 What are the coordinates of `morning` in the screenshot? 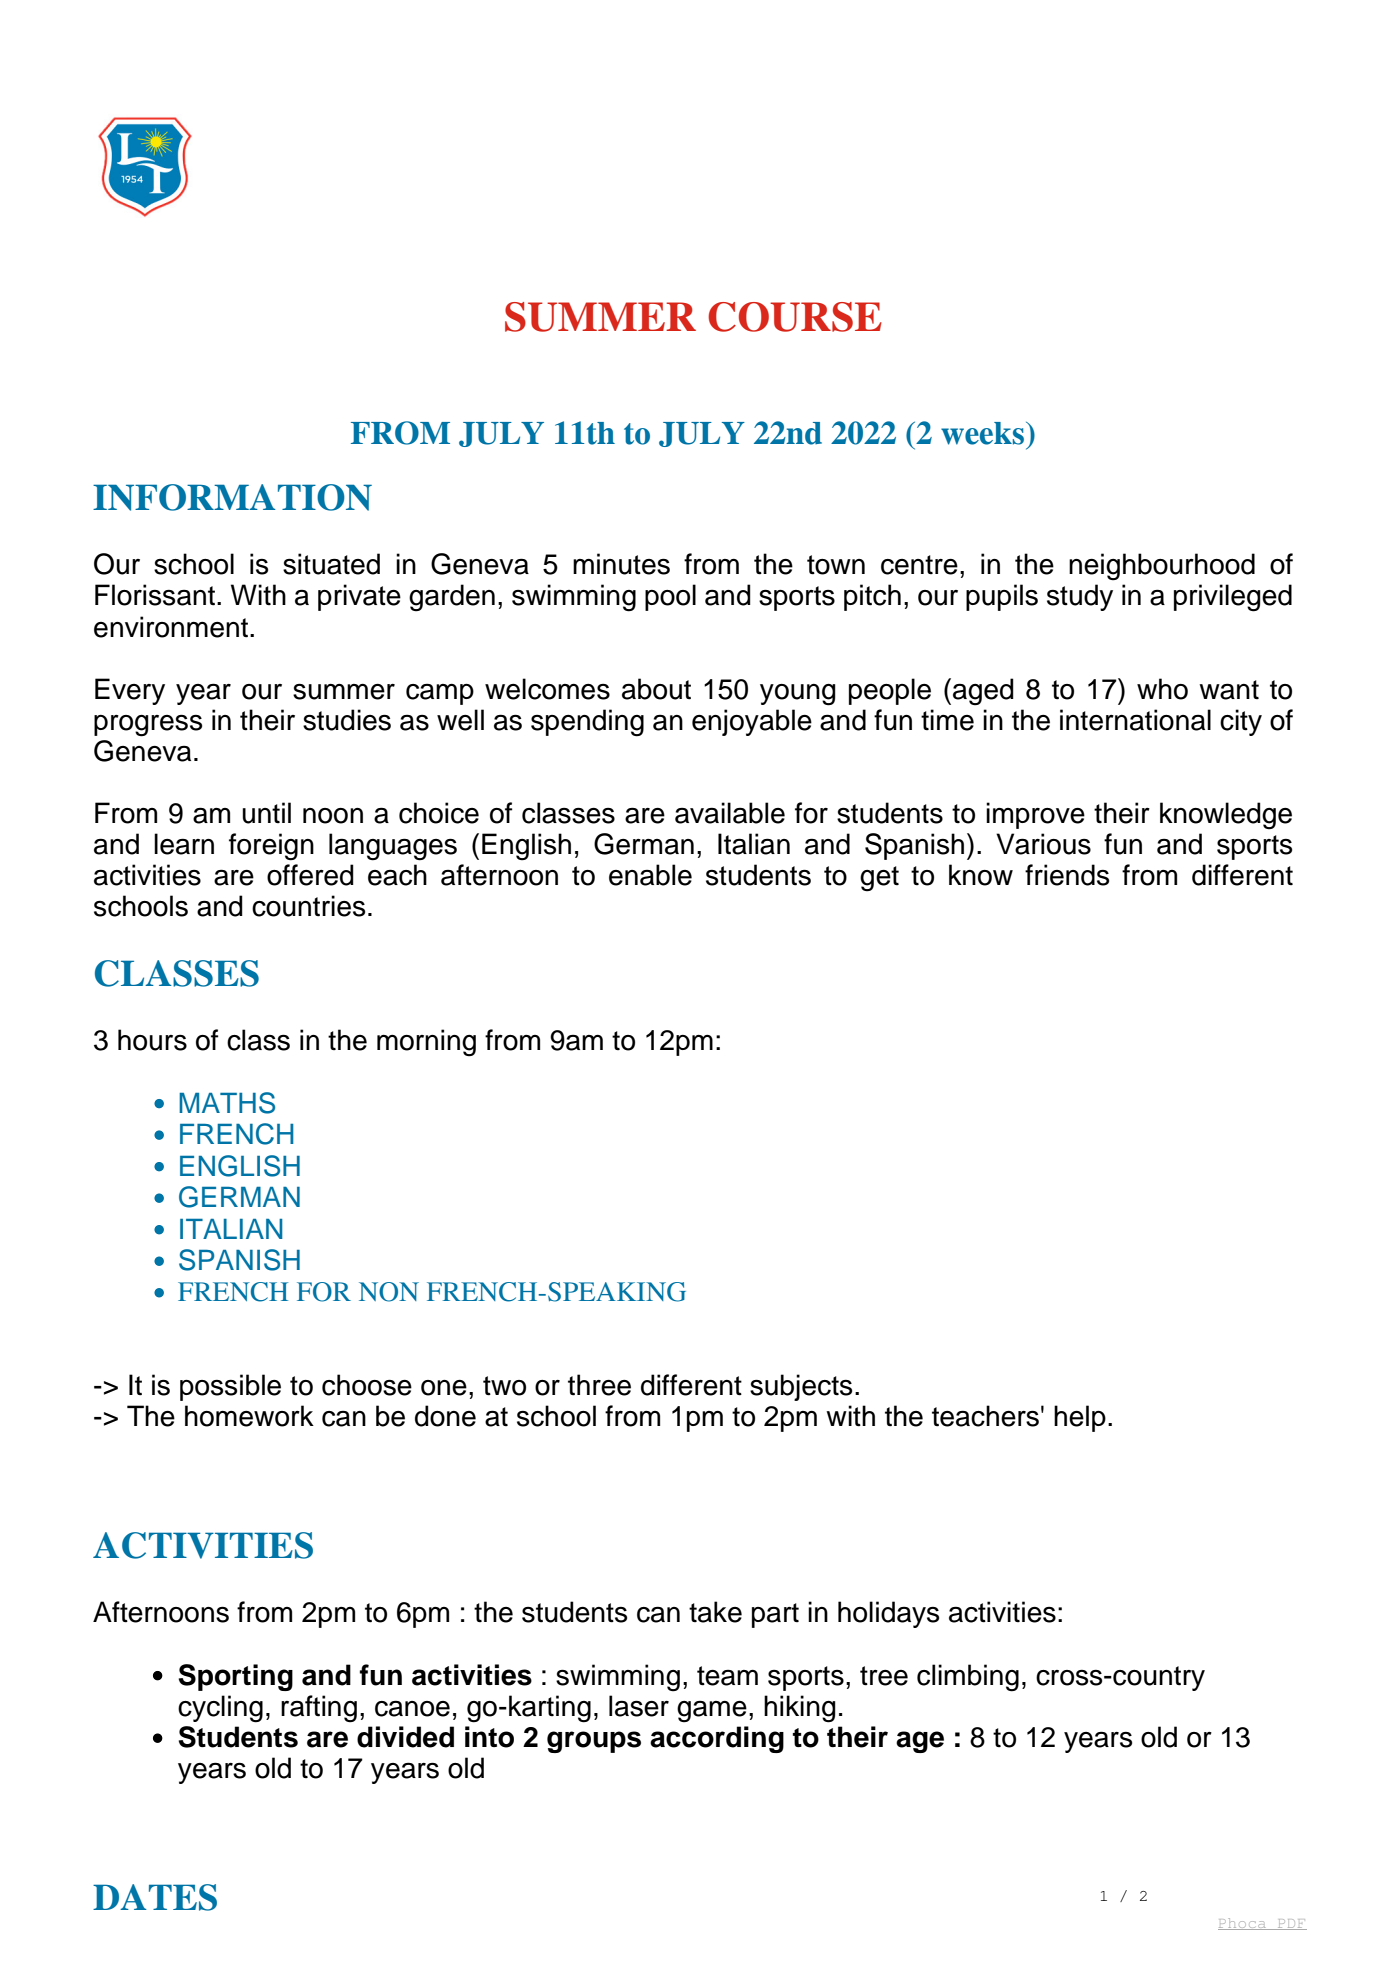 It's located at (426, 1043).
